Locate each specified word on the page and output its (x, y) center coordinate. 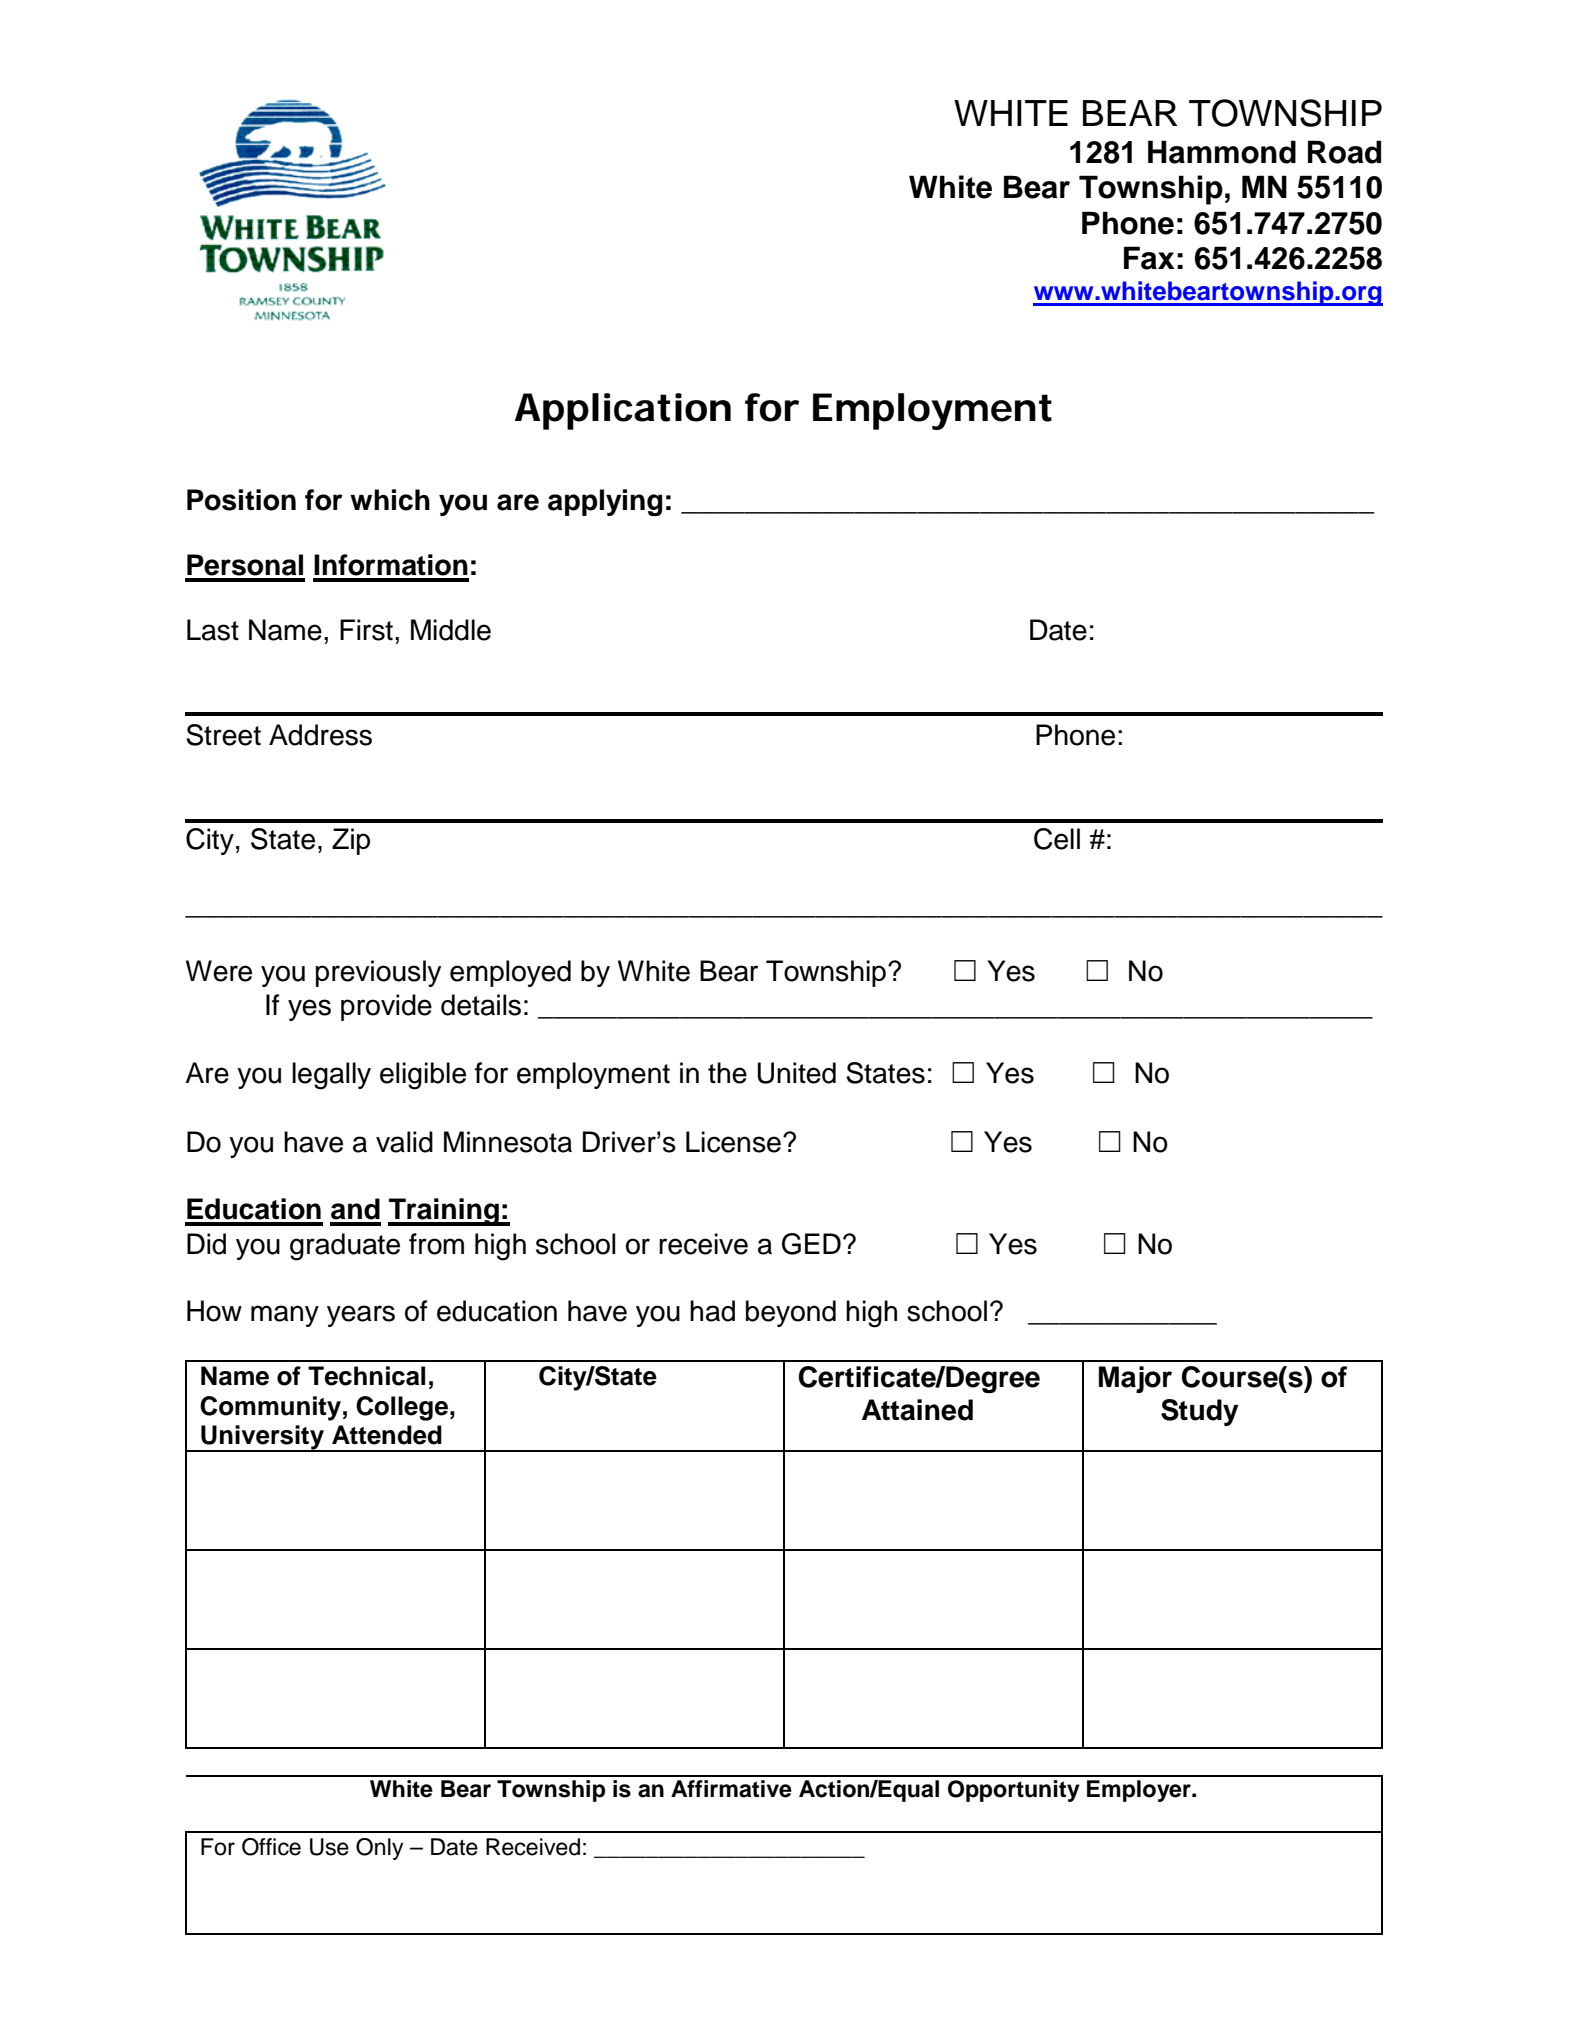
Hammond (1222, 152)
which (390, 500)
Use (329, 1847)
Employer (1140, 1791)
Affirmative (731, 1789)
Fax (1149, 258)
